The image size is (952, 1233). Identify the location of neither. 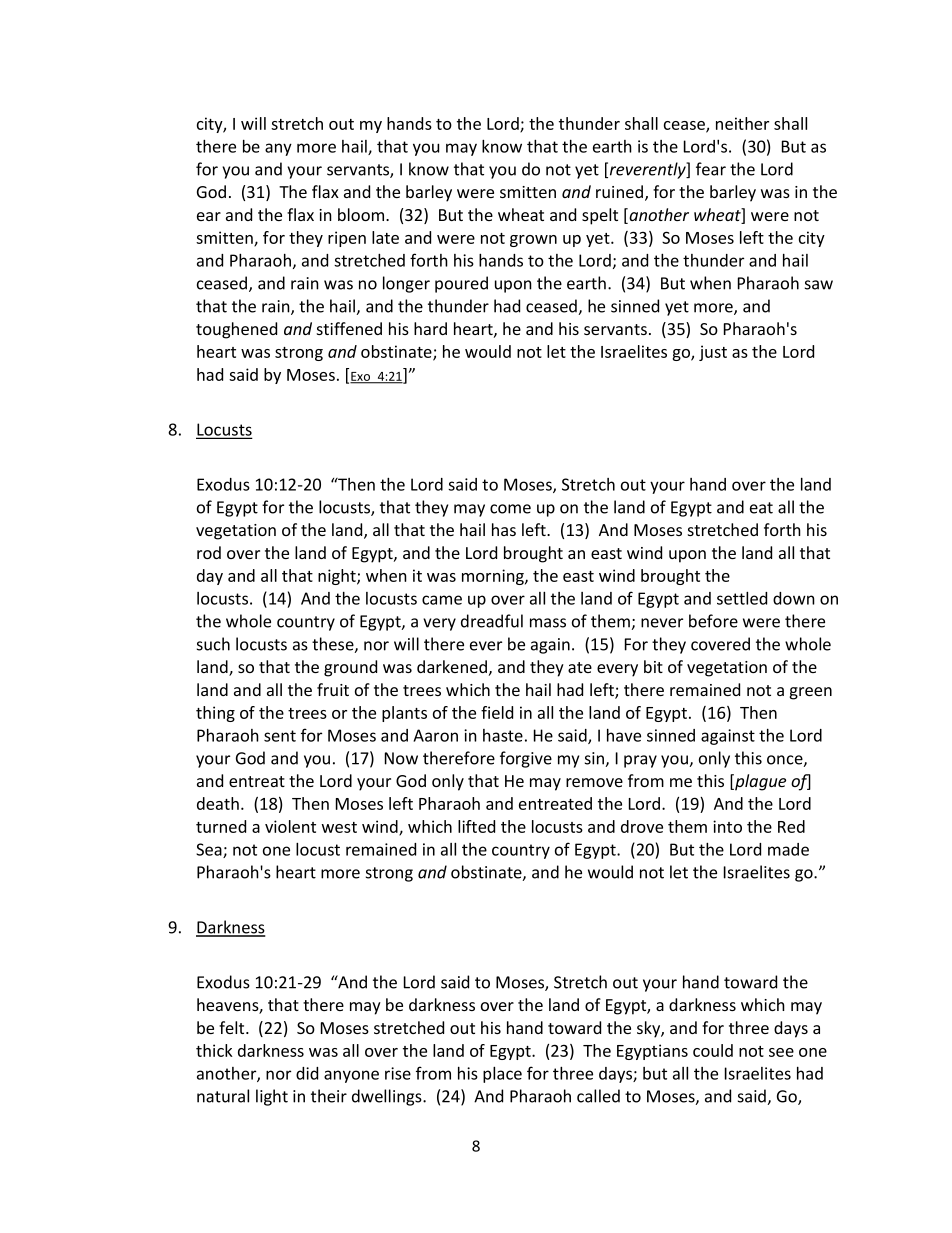
(742, 123).
